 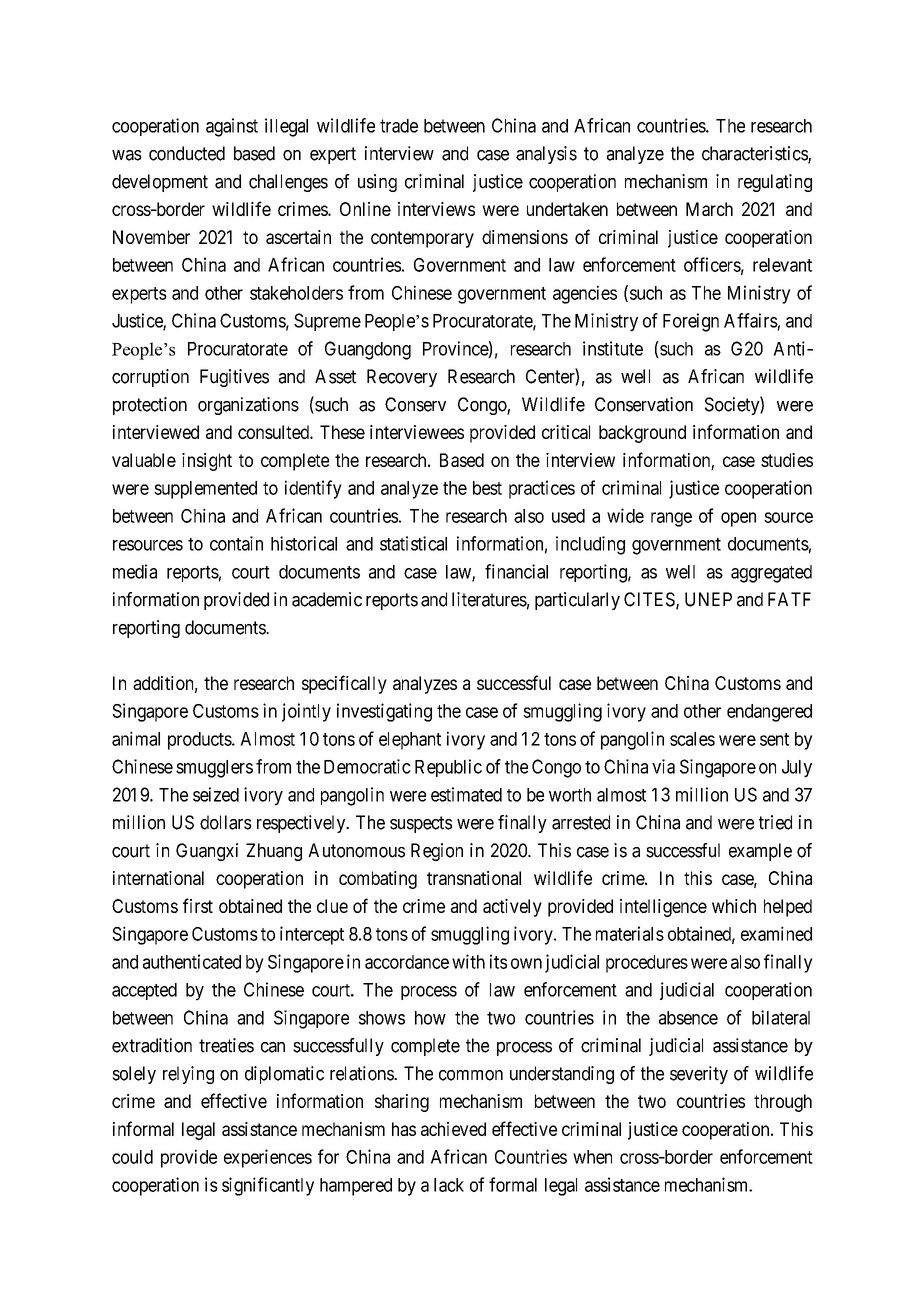 I want to click on trade, so click(x=399, y=126).
